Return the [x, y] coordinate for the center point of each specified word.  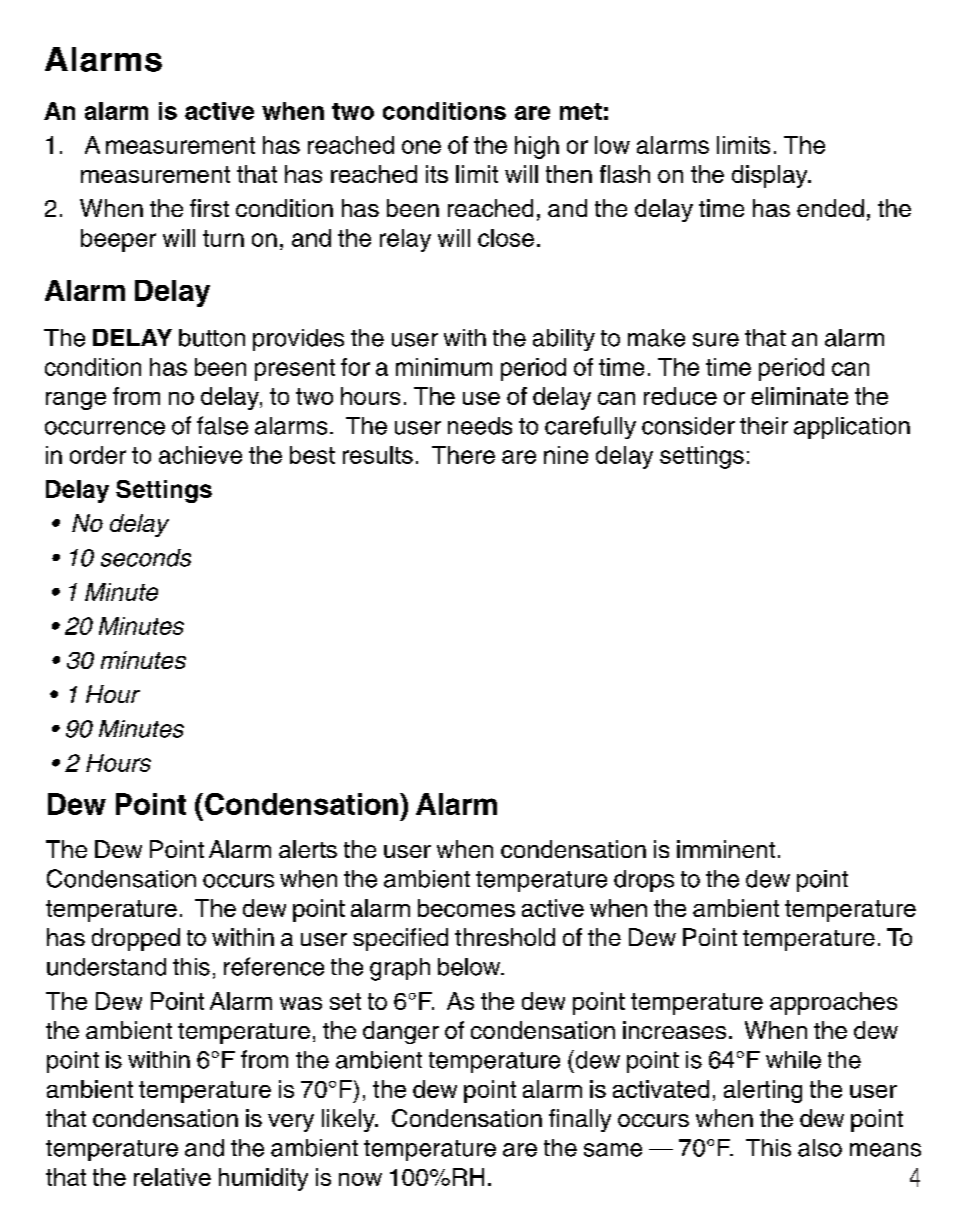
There [463, 455]
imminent [726, 849]
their [764, 426]
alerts [308, 849]
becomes [466, 908]
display [771, 176]
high [537, 147]
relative [172, 1177]
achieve [200, 455]
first [209, 208]
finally [580, 1120]
